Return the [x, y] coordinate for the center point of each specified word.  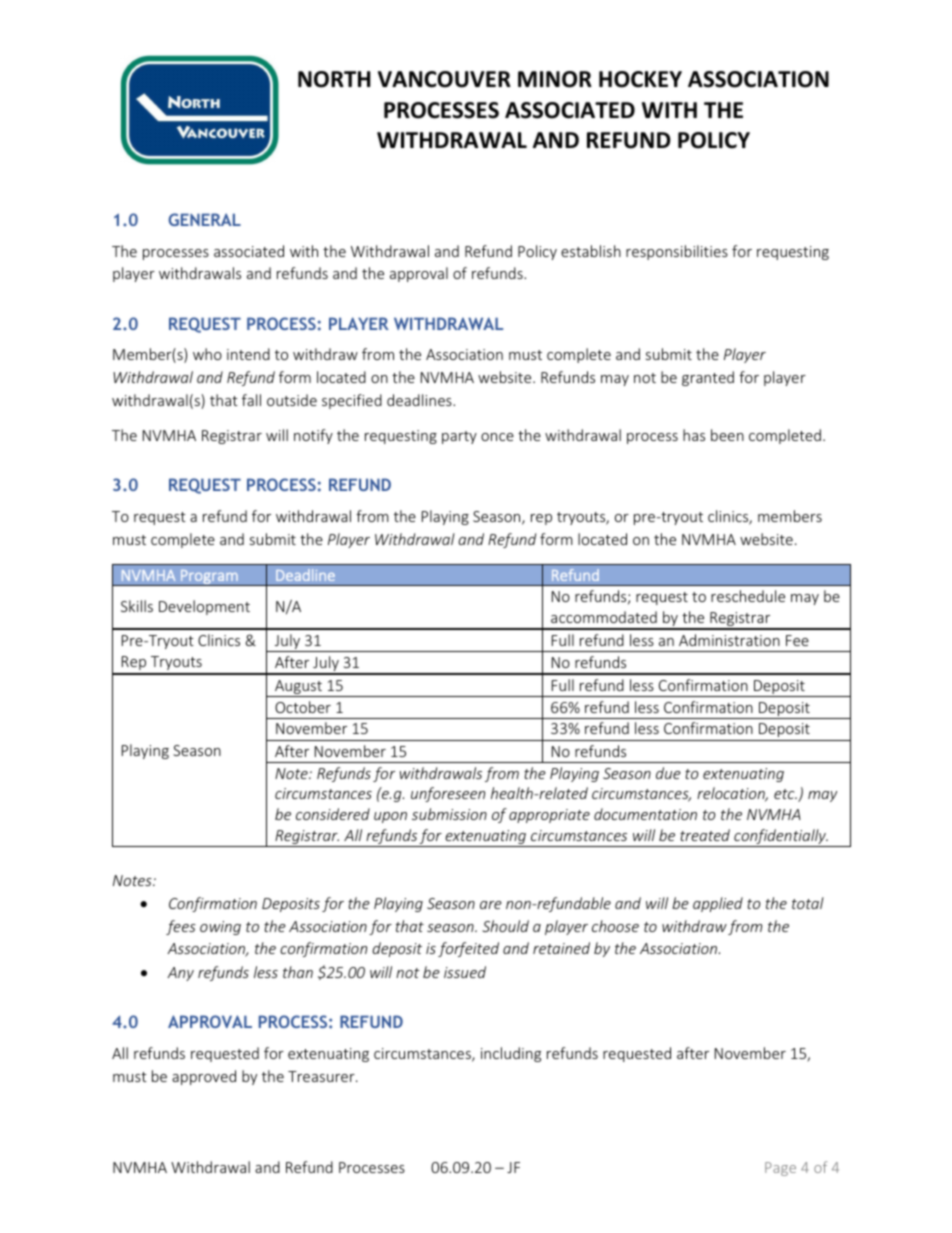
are [491, 905]
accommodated [604, 617]
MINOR [555, 79]
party [459, 437]
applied [718, 904]
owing [220, 928]
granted [708, 378]
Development [204, 607]
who [207, 354]
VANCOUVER [444, 79]
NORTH [334, 79]
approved [204, 1077]
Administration [729, 640]
